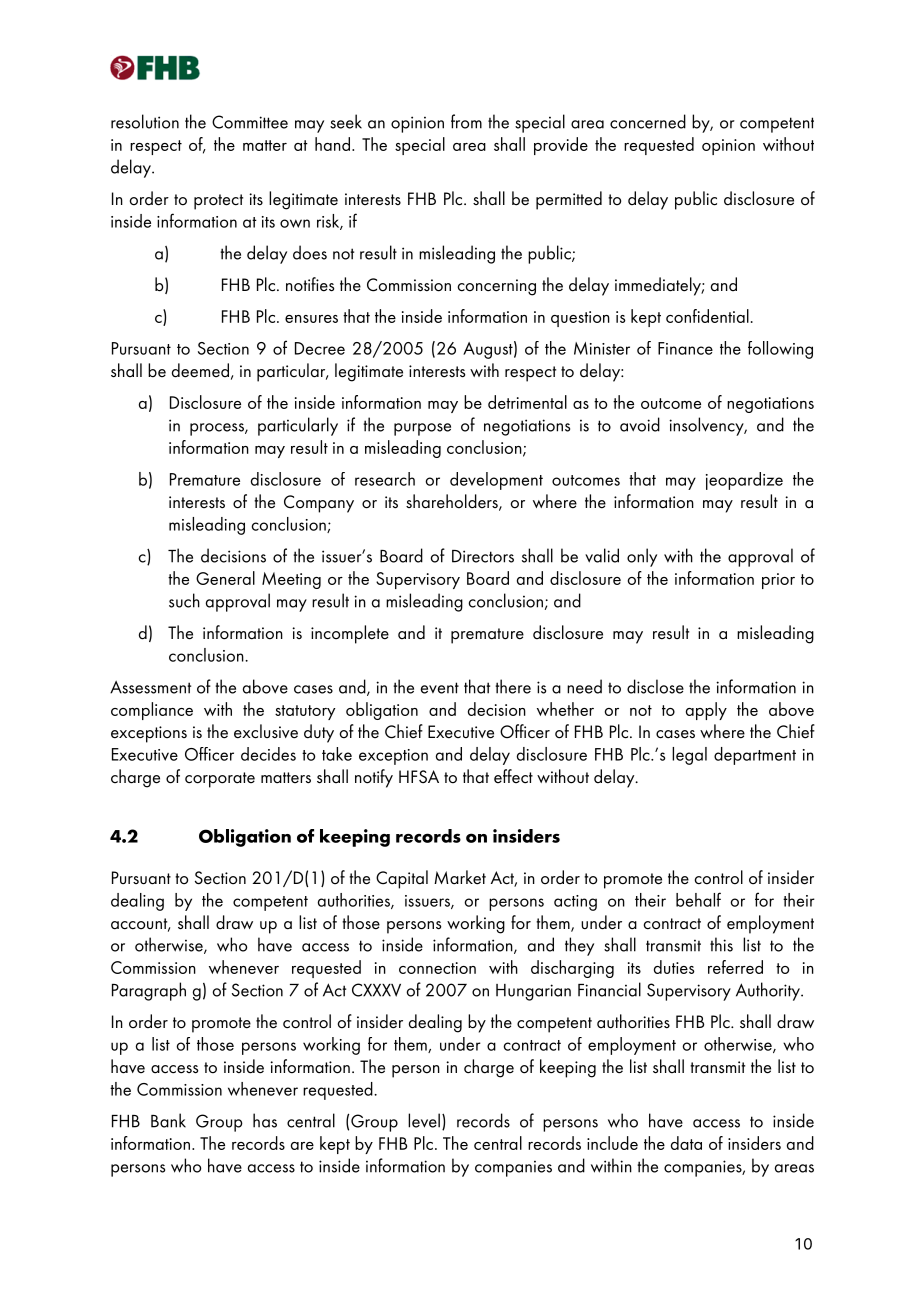  What do you see at coordinates (220, 780) in the screenshot?
I see `corporate` at bounding box center [220, 780].
